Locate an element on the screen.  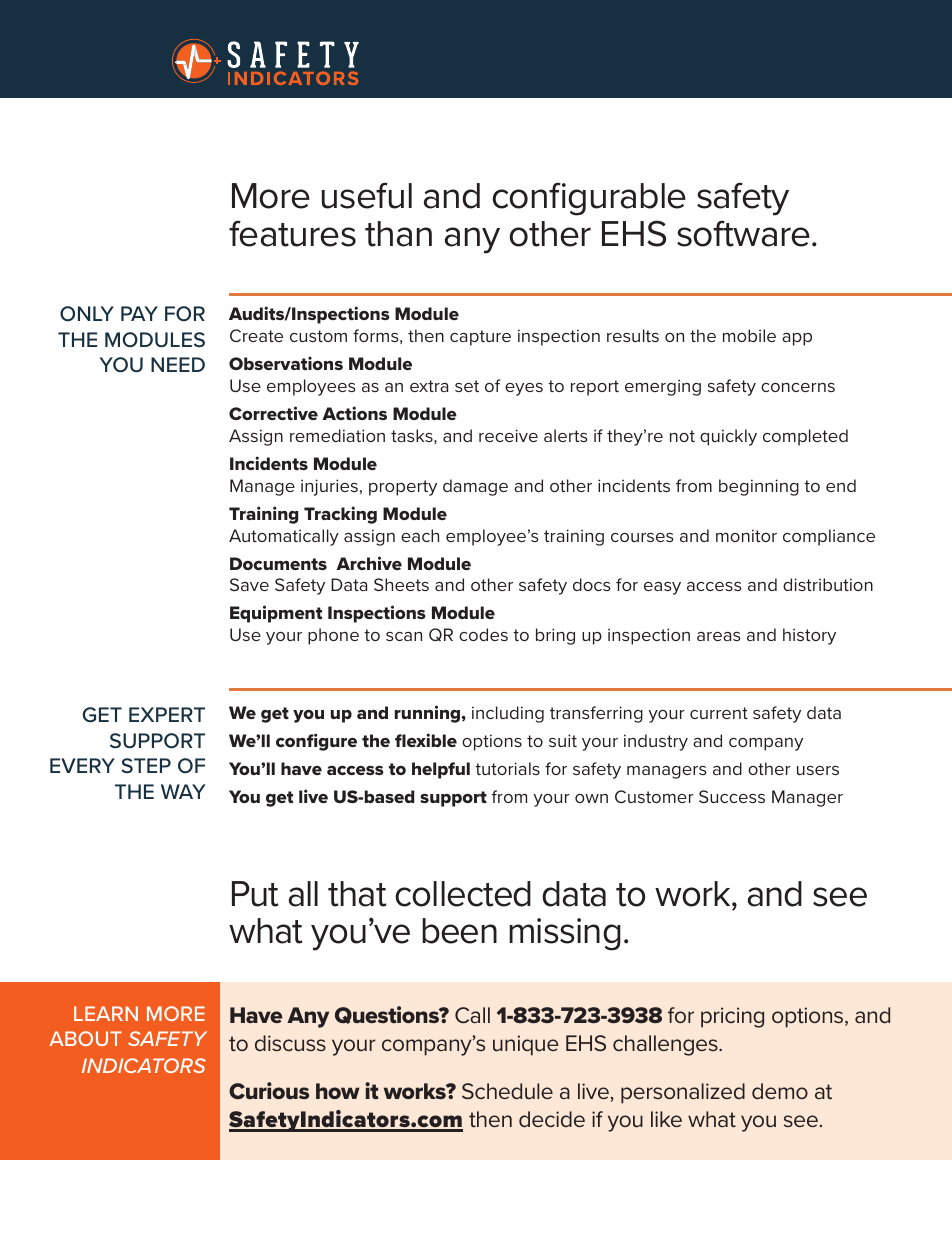
Schedule is located at coordinates (507, 1091).
